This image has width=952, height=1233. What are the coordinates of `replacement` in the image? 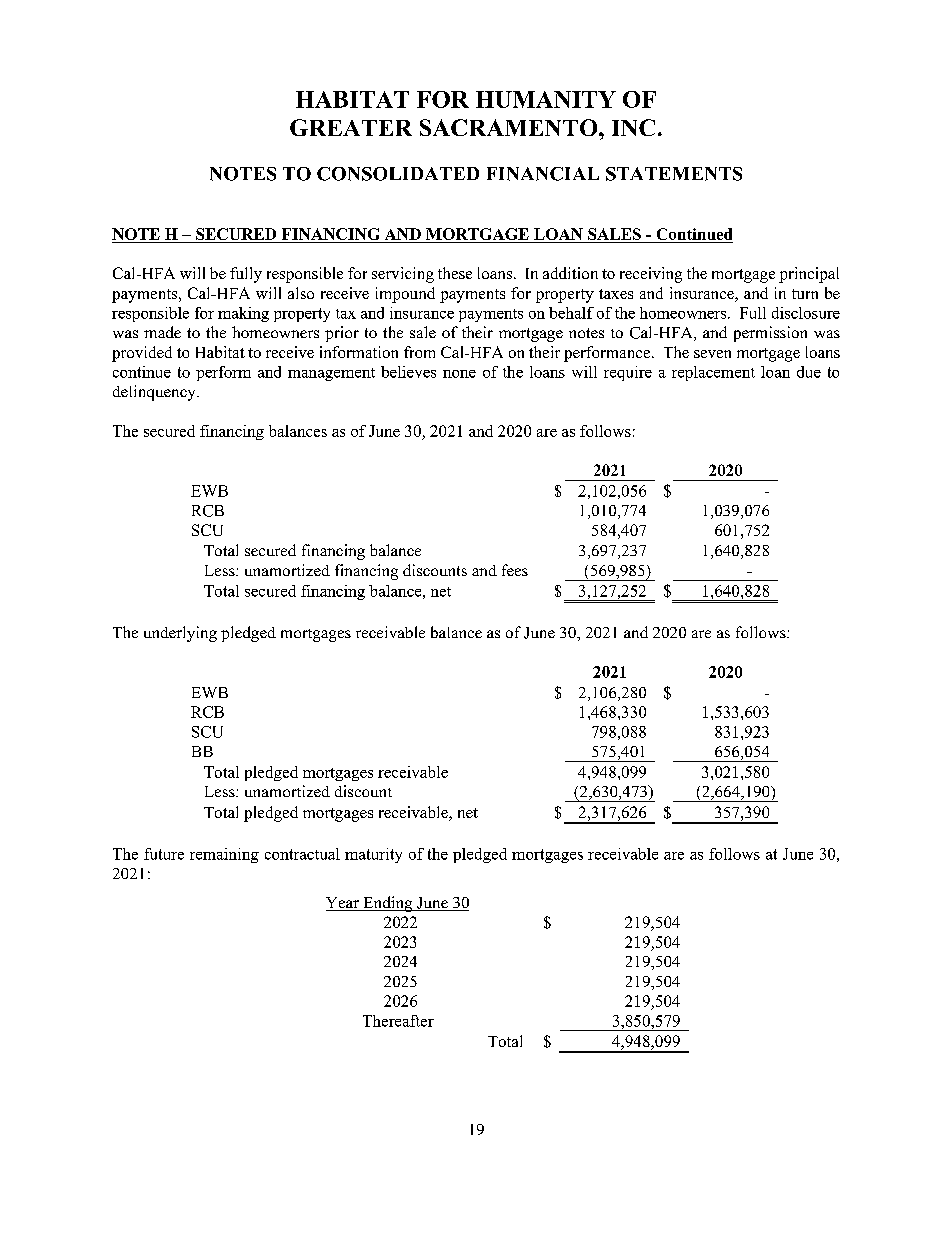 It's located at (713, 373).
